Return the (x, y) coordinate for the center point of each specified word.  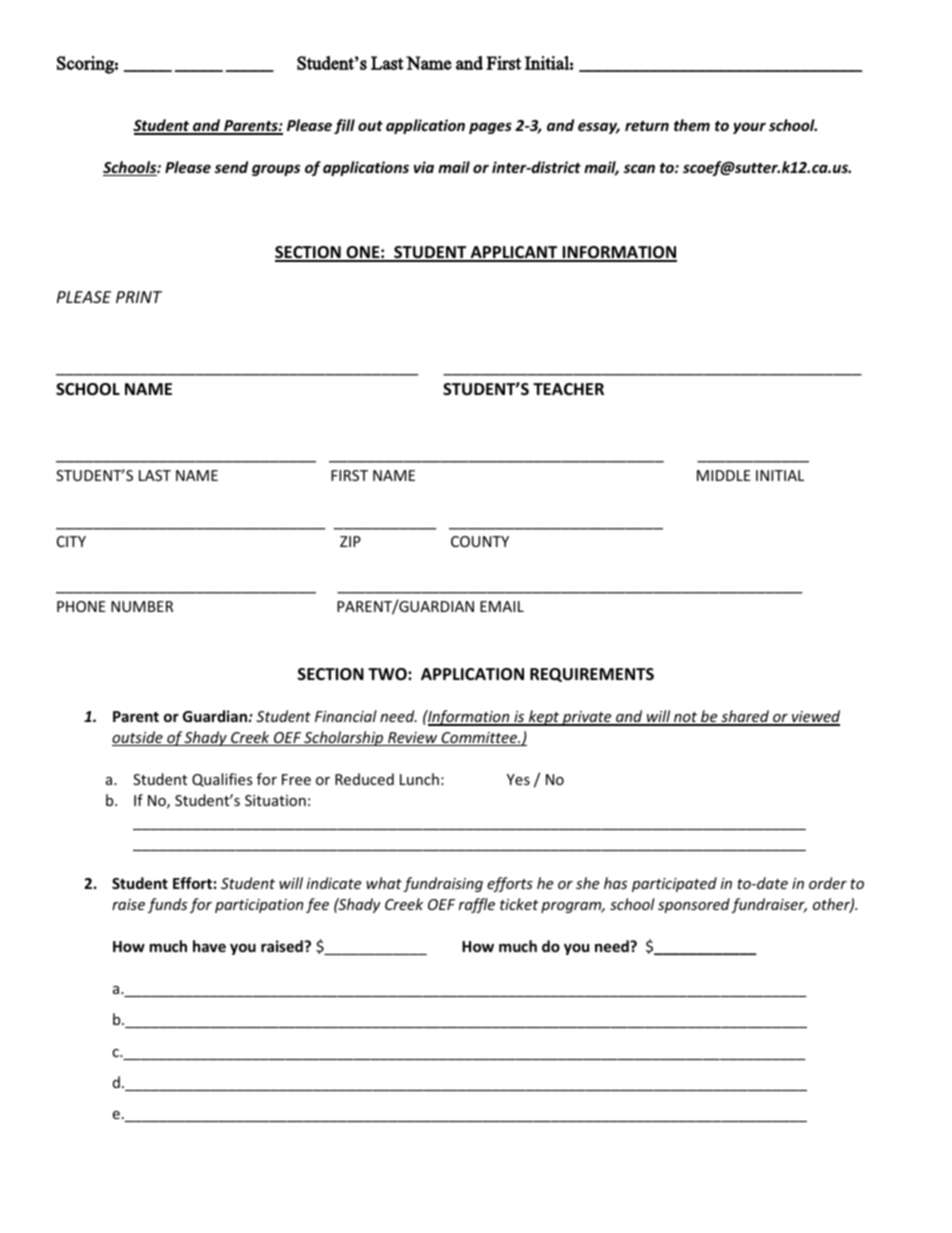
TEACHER (568, 389)
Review (413, 739)
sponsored (694, 905)
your (749, 128)
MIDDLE (724, 475)
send (231, 167)
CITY (71, 541)
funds (167, 905)
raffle (477, 905)
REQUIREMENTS (592, 675)
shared (745, 717)
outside (138, 738)
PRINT (139, 297)
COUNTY (480, 541)
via (424, 167)
